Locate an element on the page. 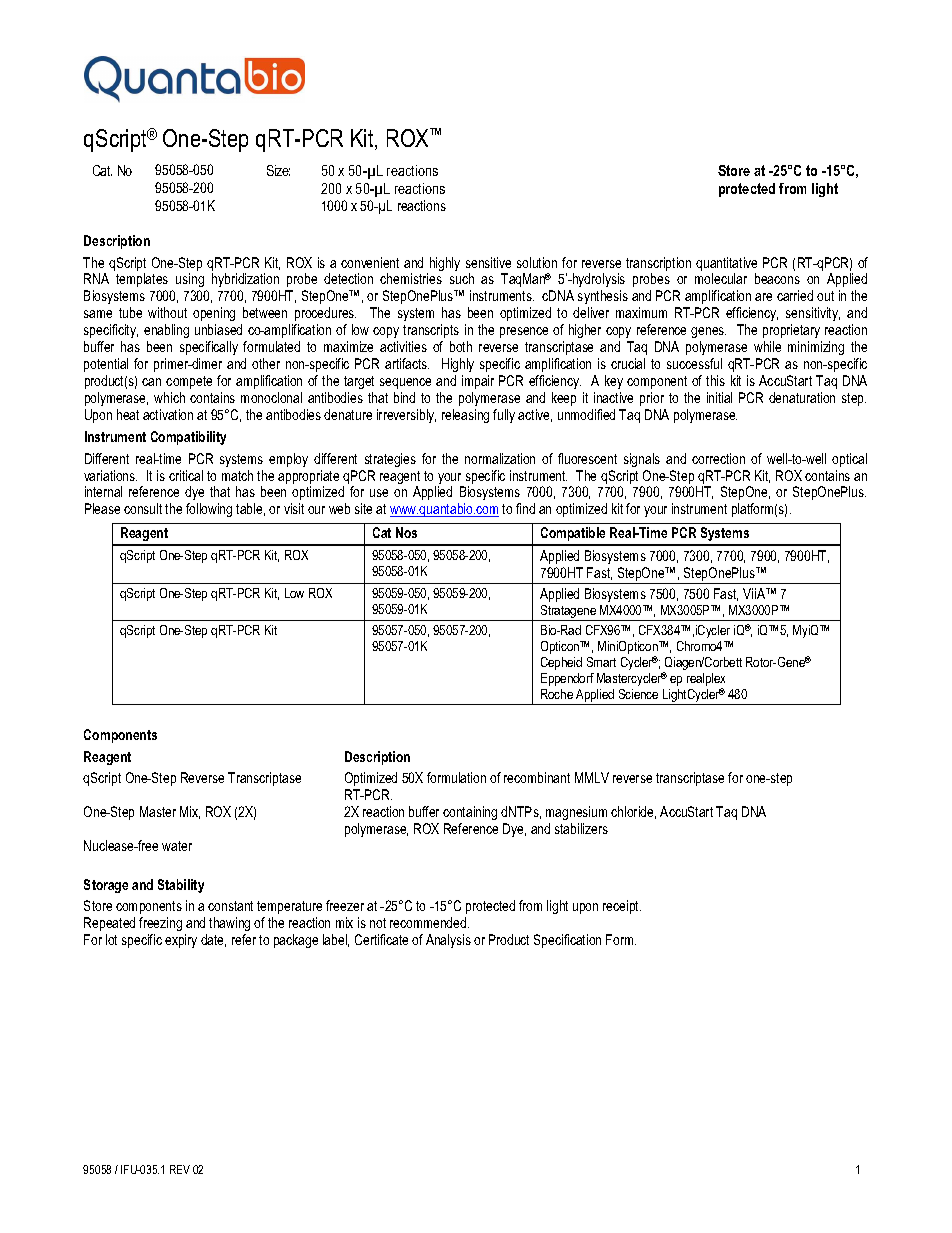  correction is located at coordinates (718, 458).
